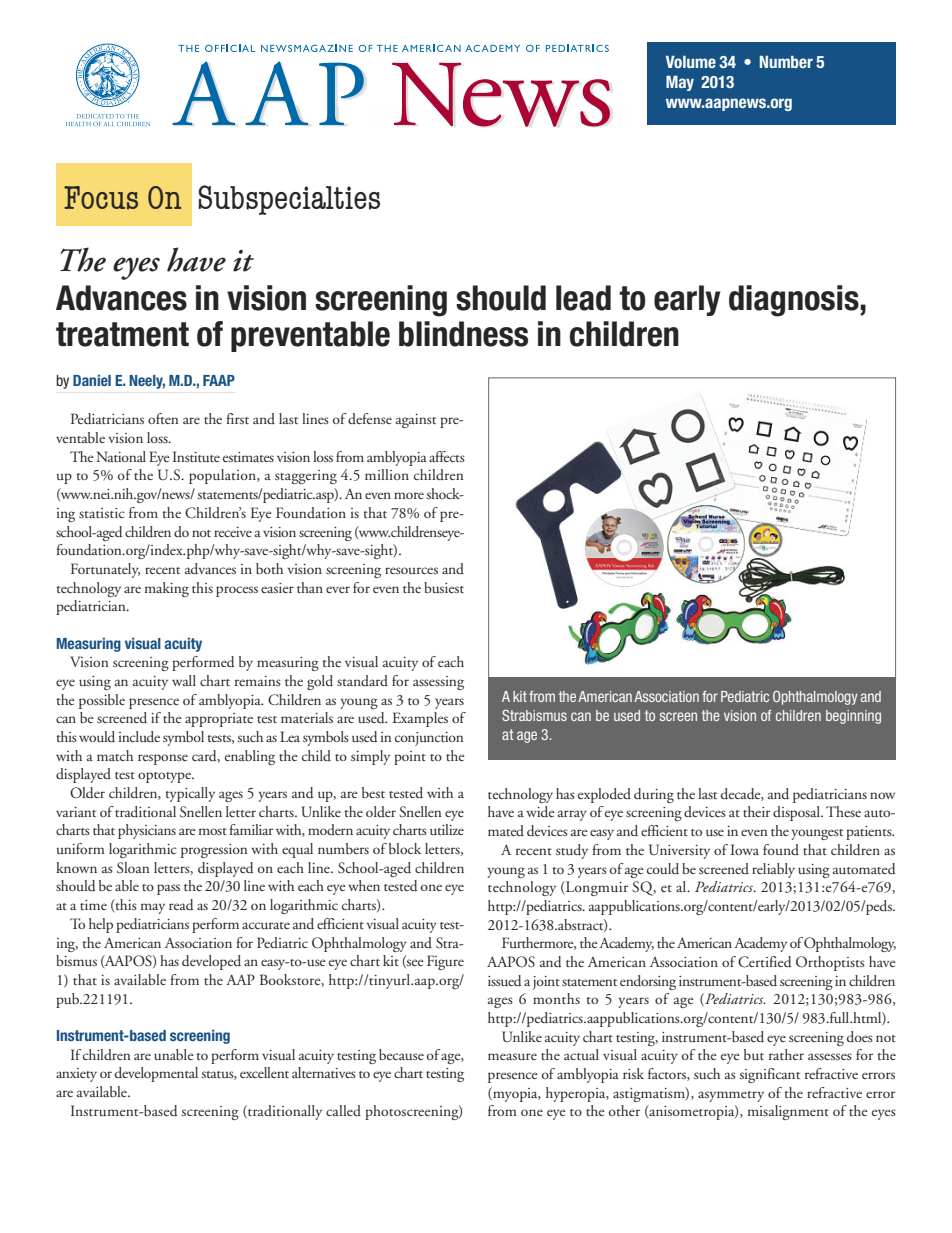 The image size is (952, 1233). What do you see at coordinates (416, 421) in the screenshot?
I see `against` at bounding box center [416, 421].
